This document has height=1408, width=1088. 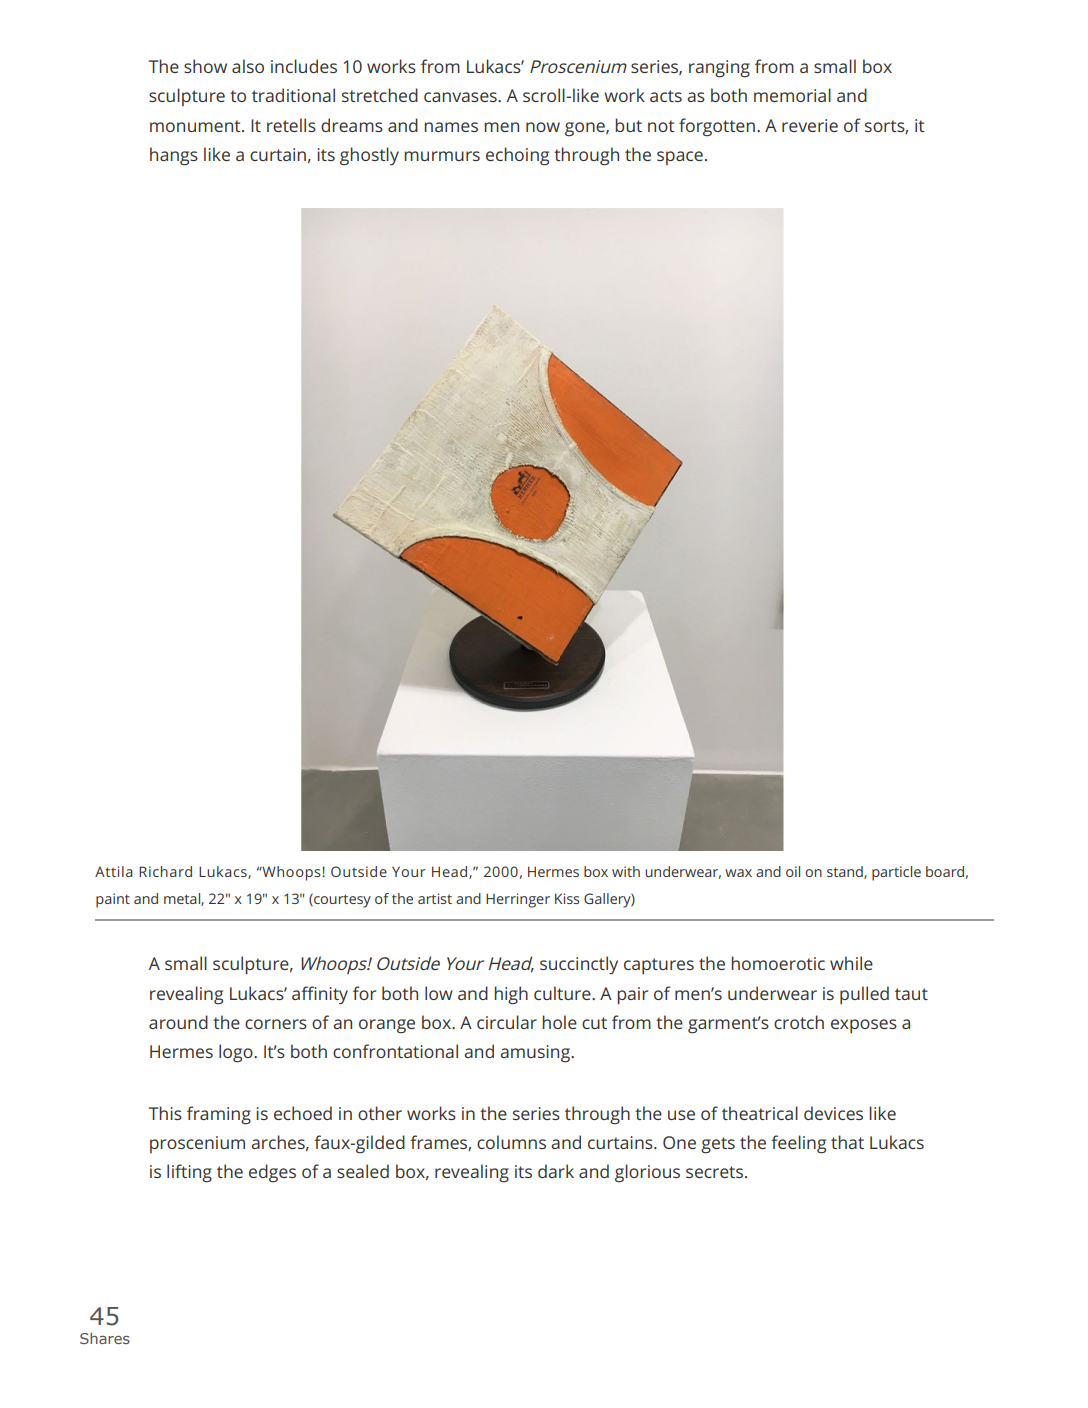 I want to click on Shares, so click(x=105, y=1338).
